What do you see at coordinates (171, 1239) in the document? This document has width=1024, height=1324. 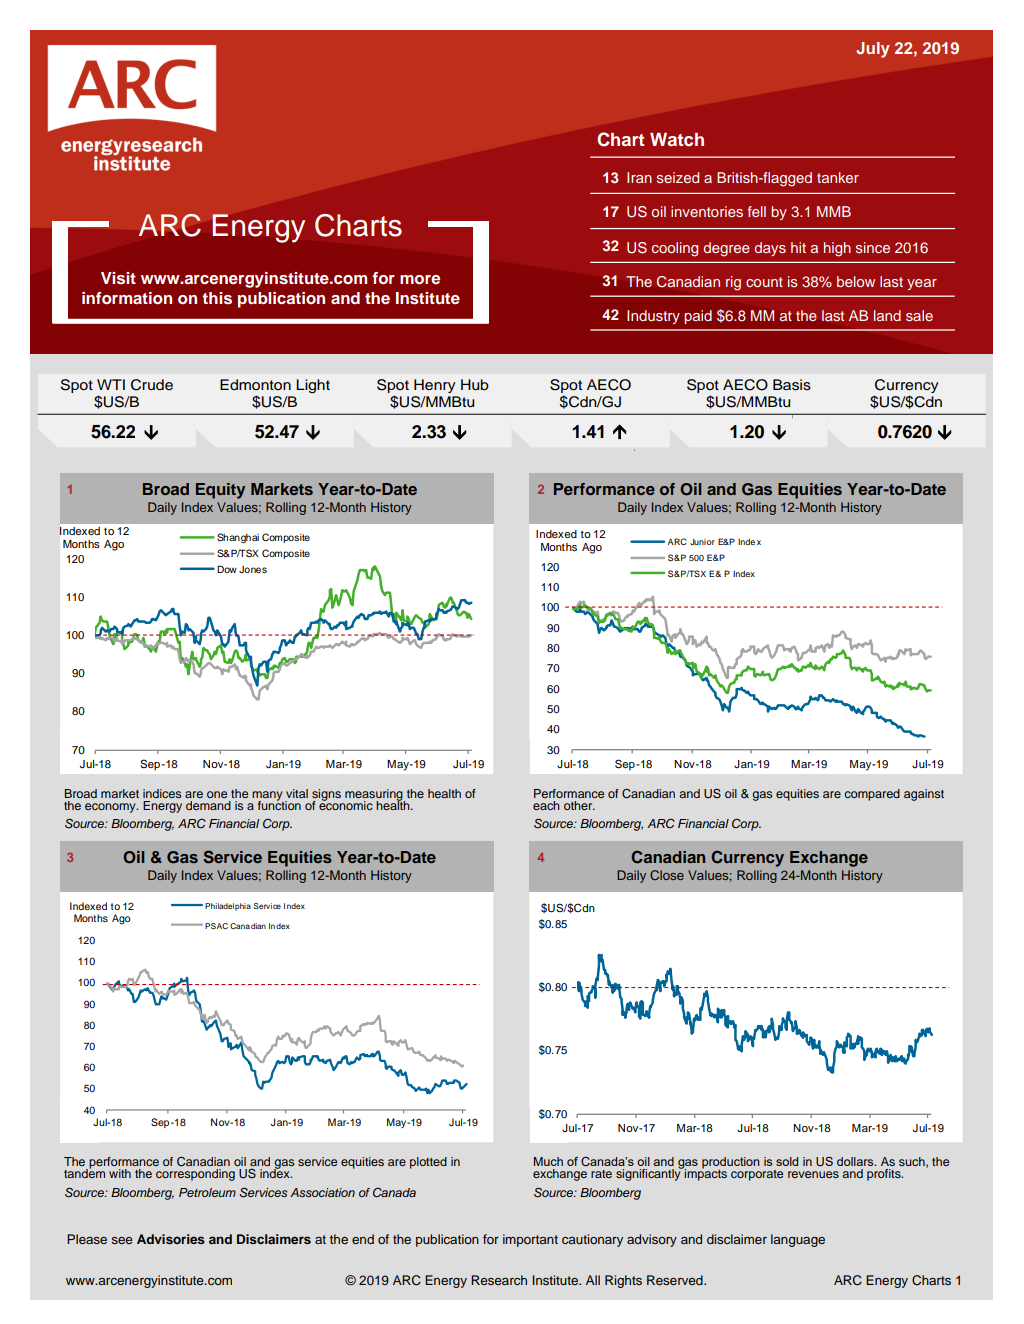 I see `Advisories` at bounding box center [171, 1239].
